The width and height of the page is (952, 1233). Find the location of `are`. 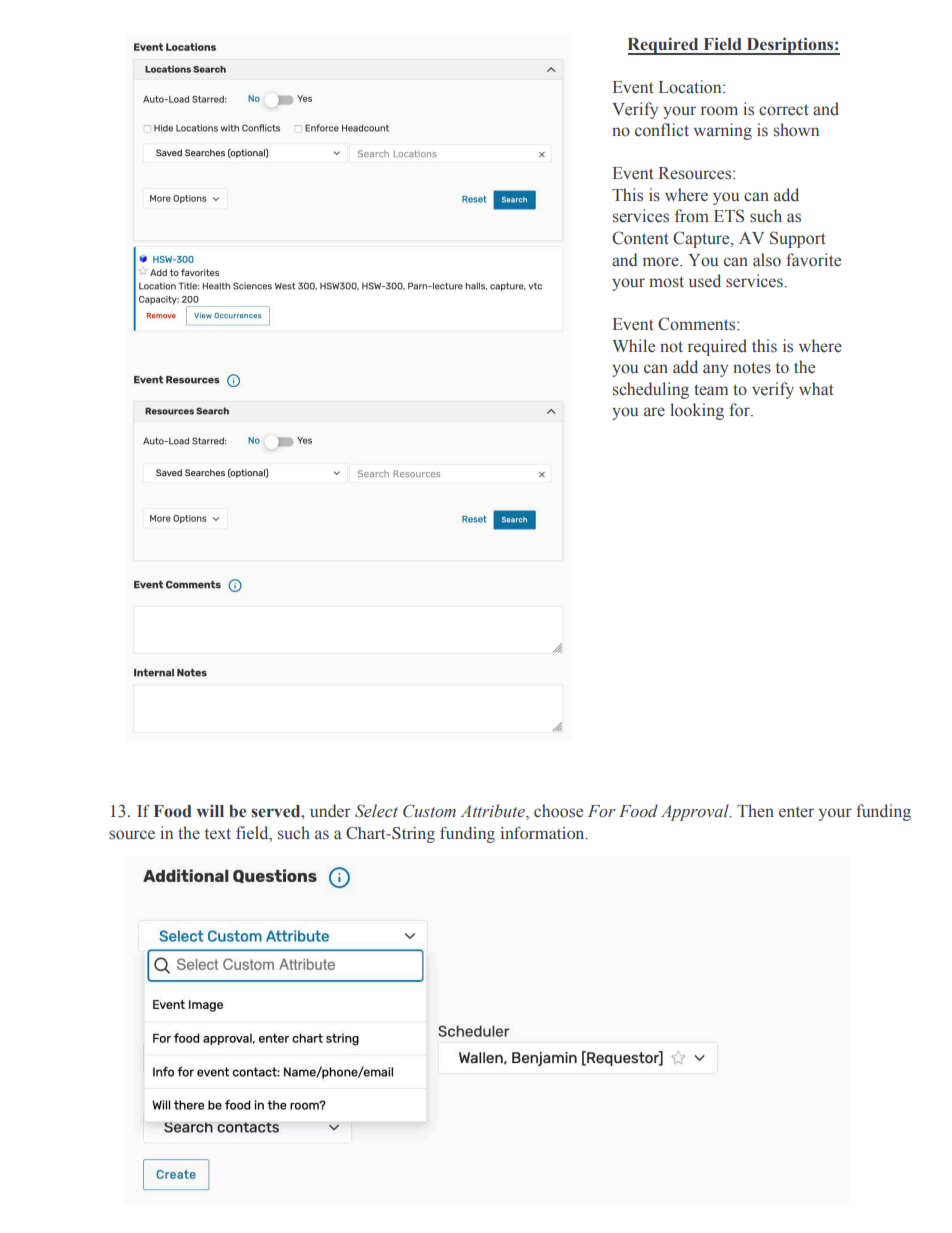

are is located at coordinates (654, 412).
